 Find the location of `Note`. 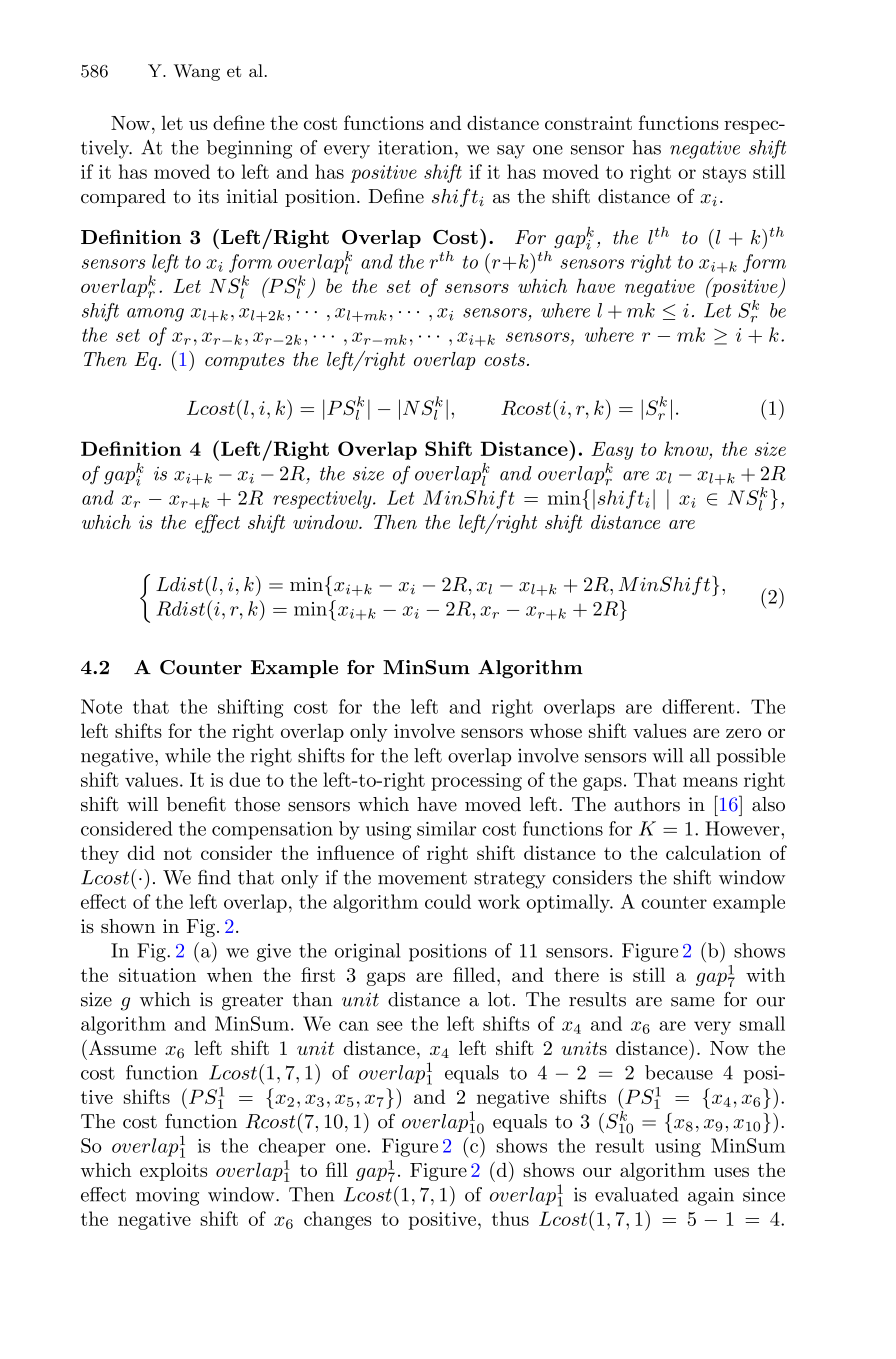

Note is located at coordinates (101, 706).
